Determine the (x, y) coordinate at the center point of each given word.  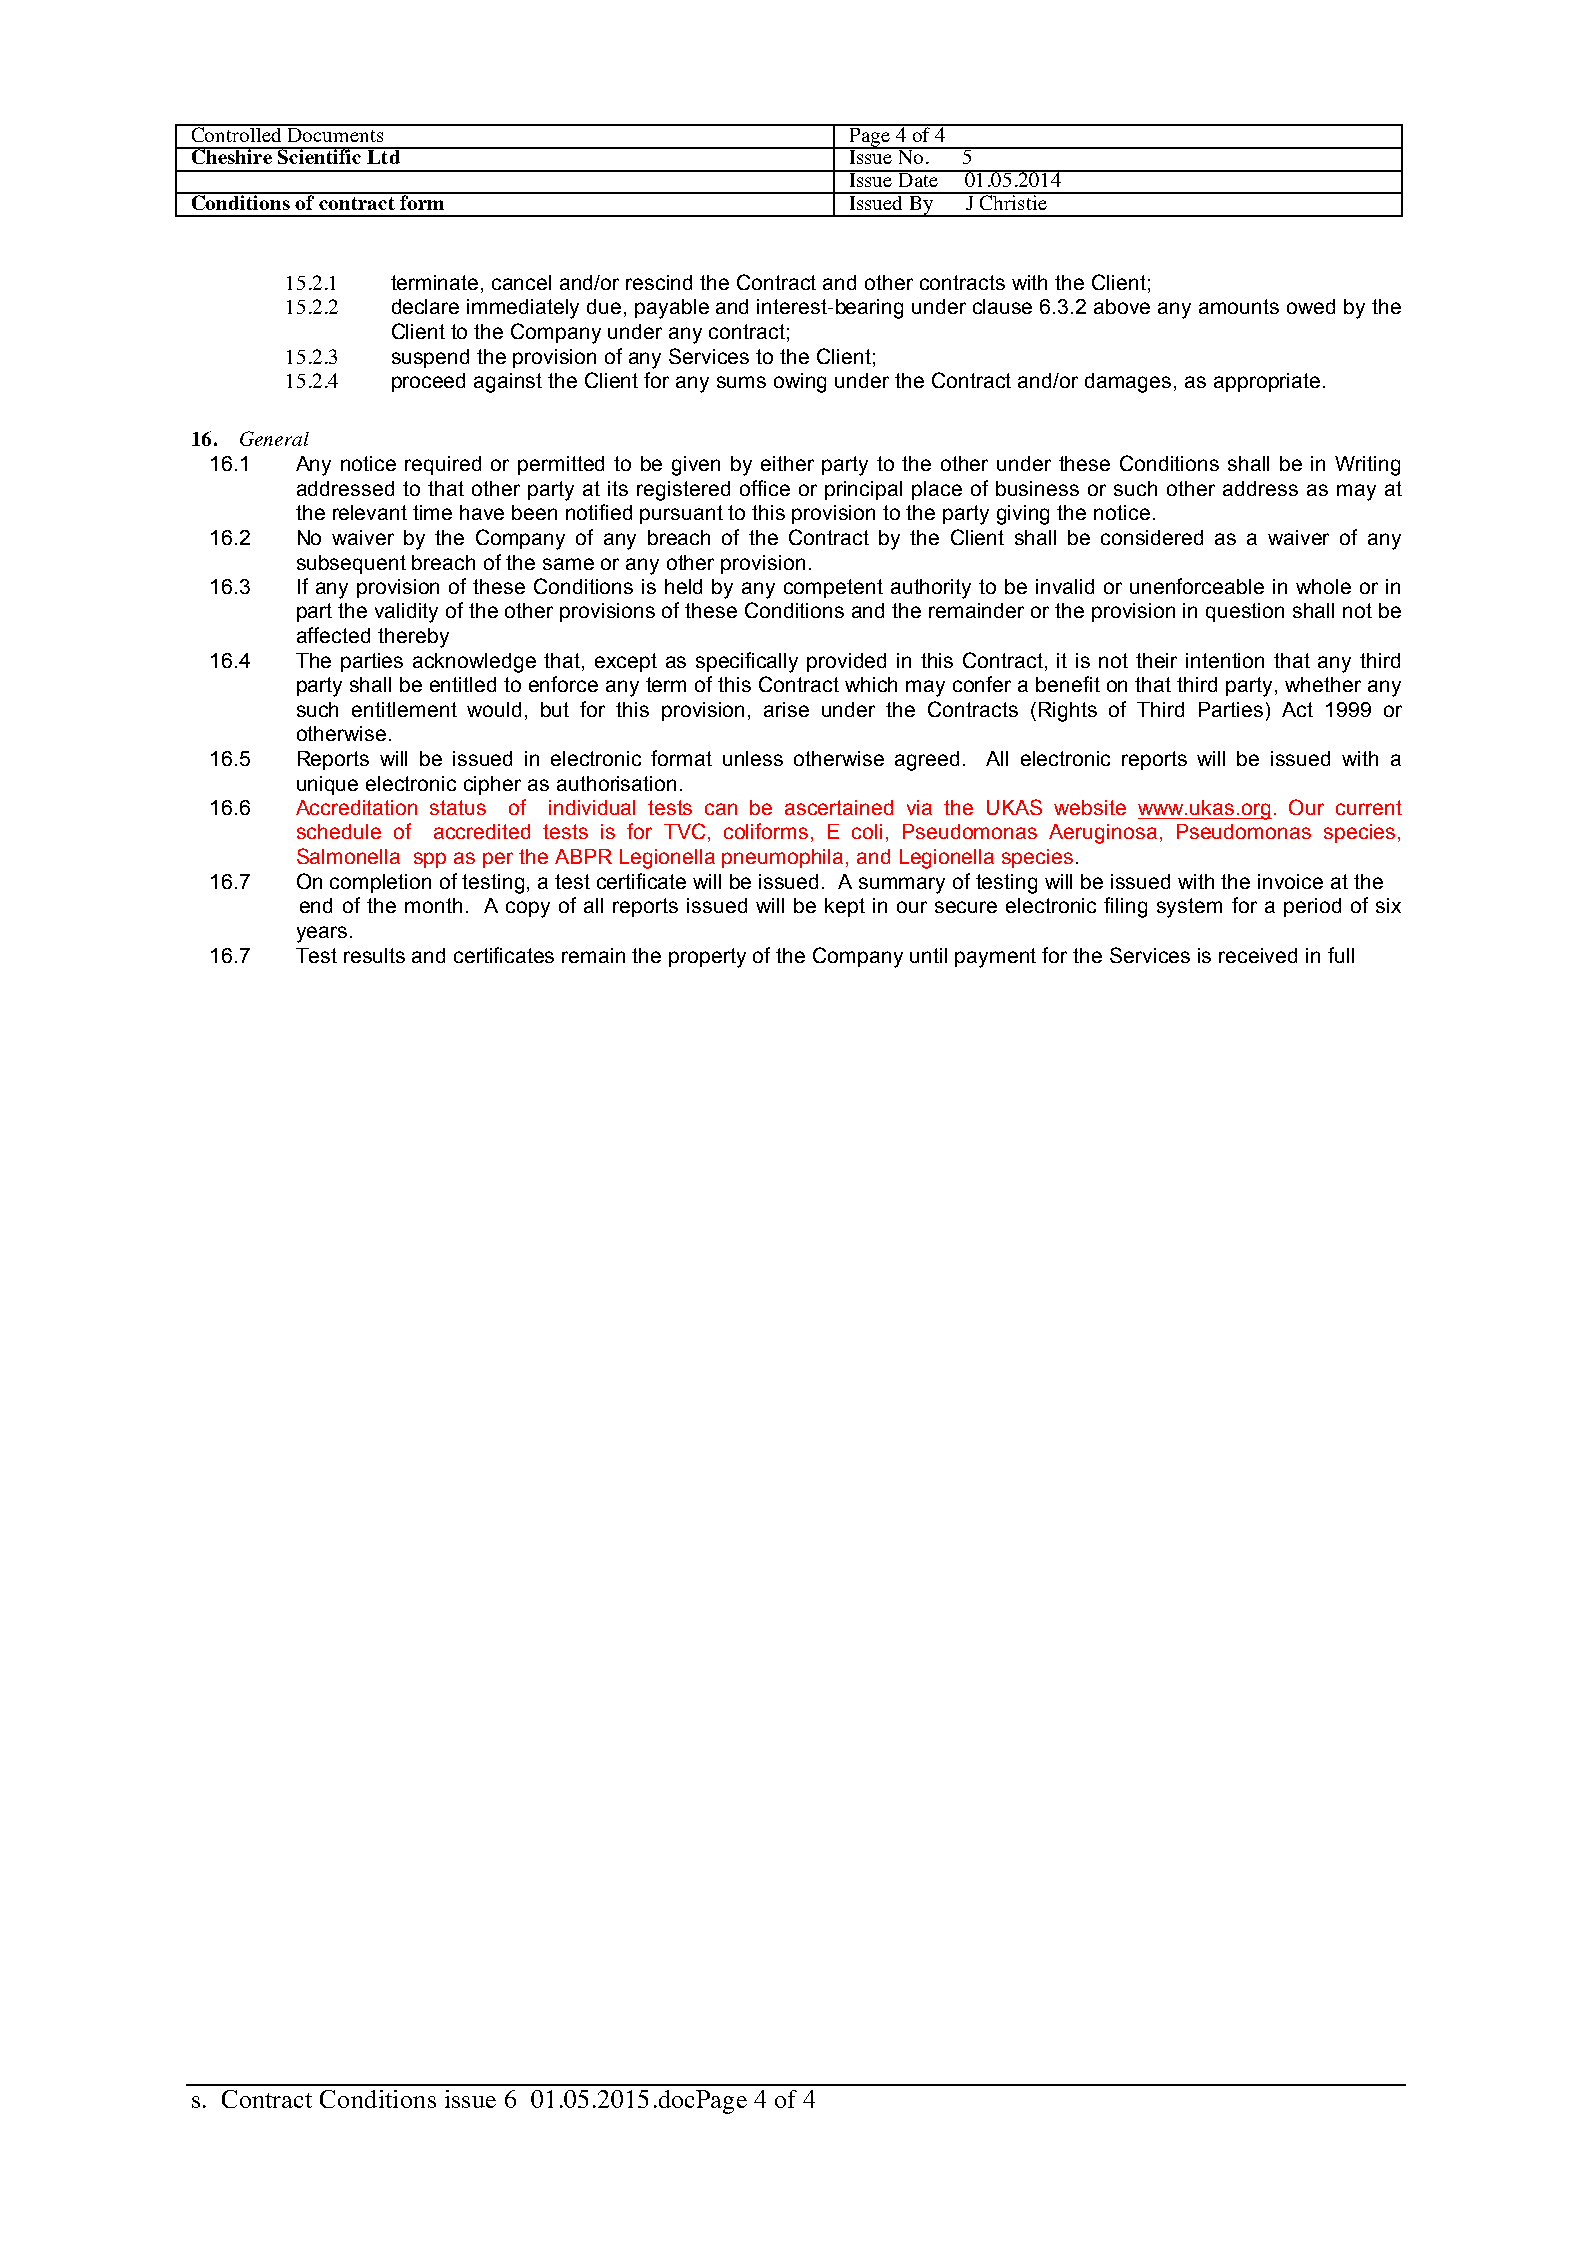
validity (406, 613)
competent (833, 588)
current (1369, 807)
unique (327, 785)
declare (425, 306)
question (1245, 612)
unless (753, 758)
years (322, 934)
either (787, 463)
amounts (1239, 306)
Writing (1367, 466)
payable (672, 309)
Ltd (383, 156)
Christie (1013, 201)
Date (918, 179)
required (443, 465)
